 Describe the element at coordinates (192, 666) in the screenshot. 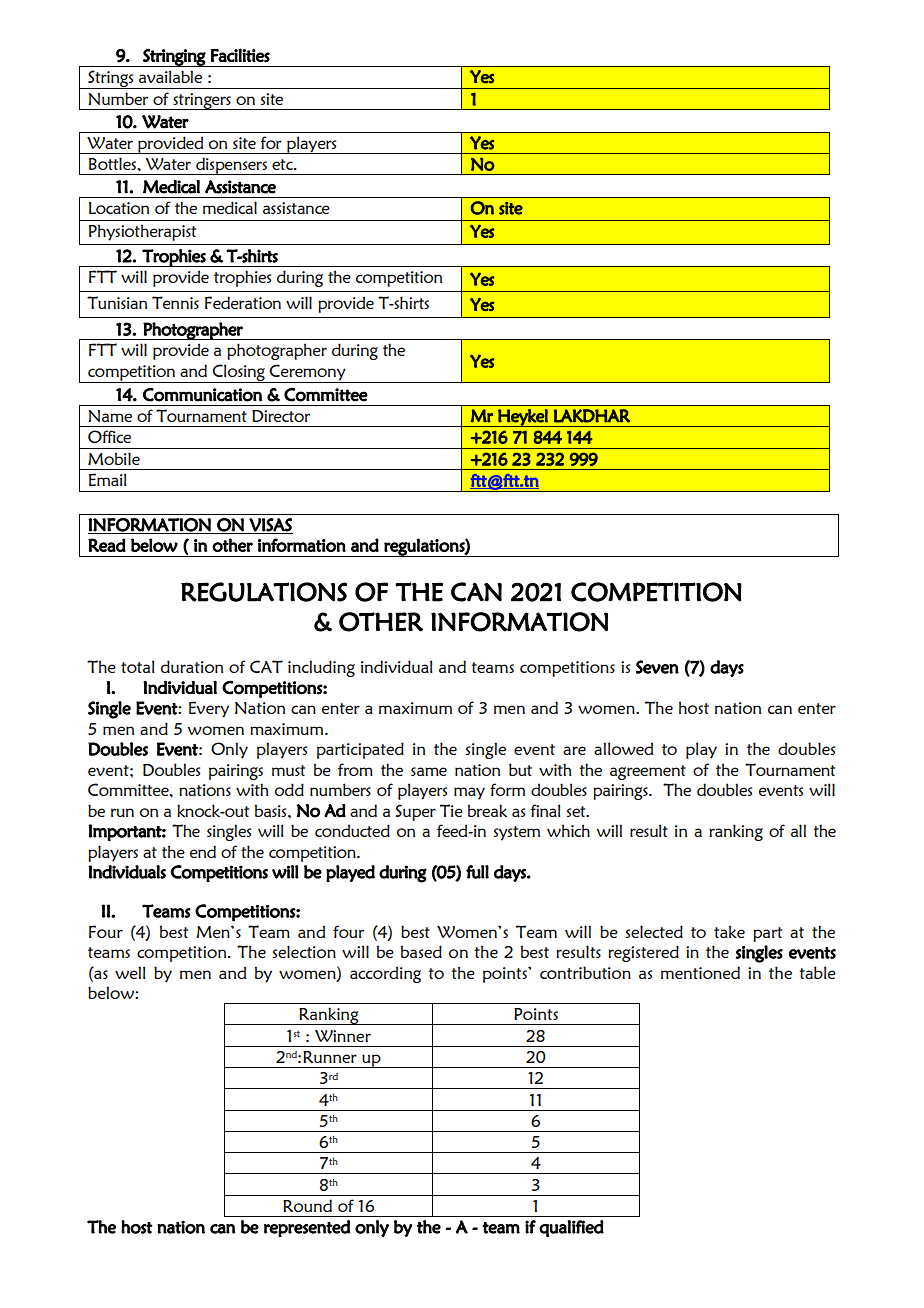

I see `duration` at that location.
